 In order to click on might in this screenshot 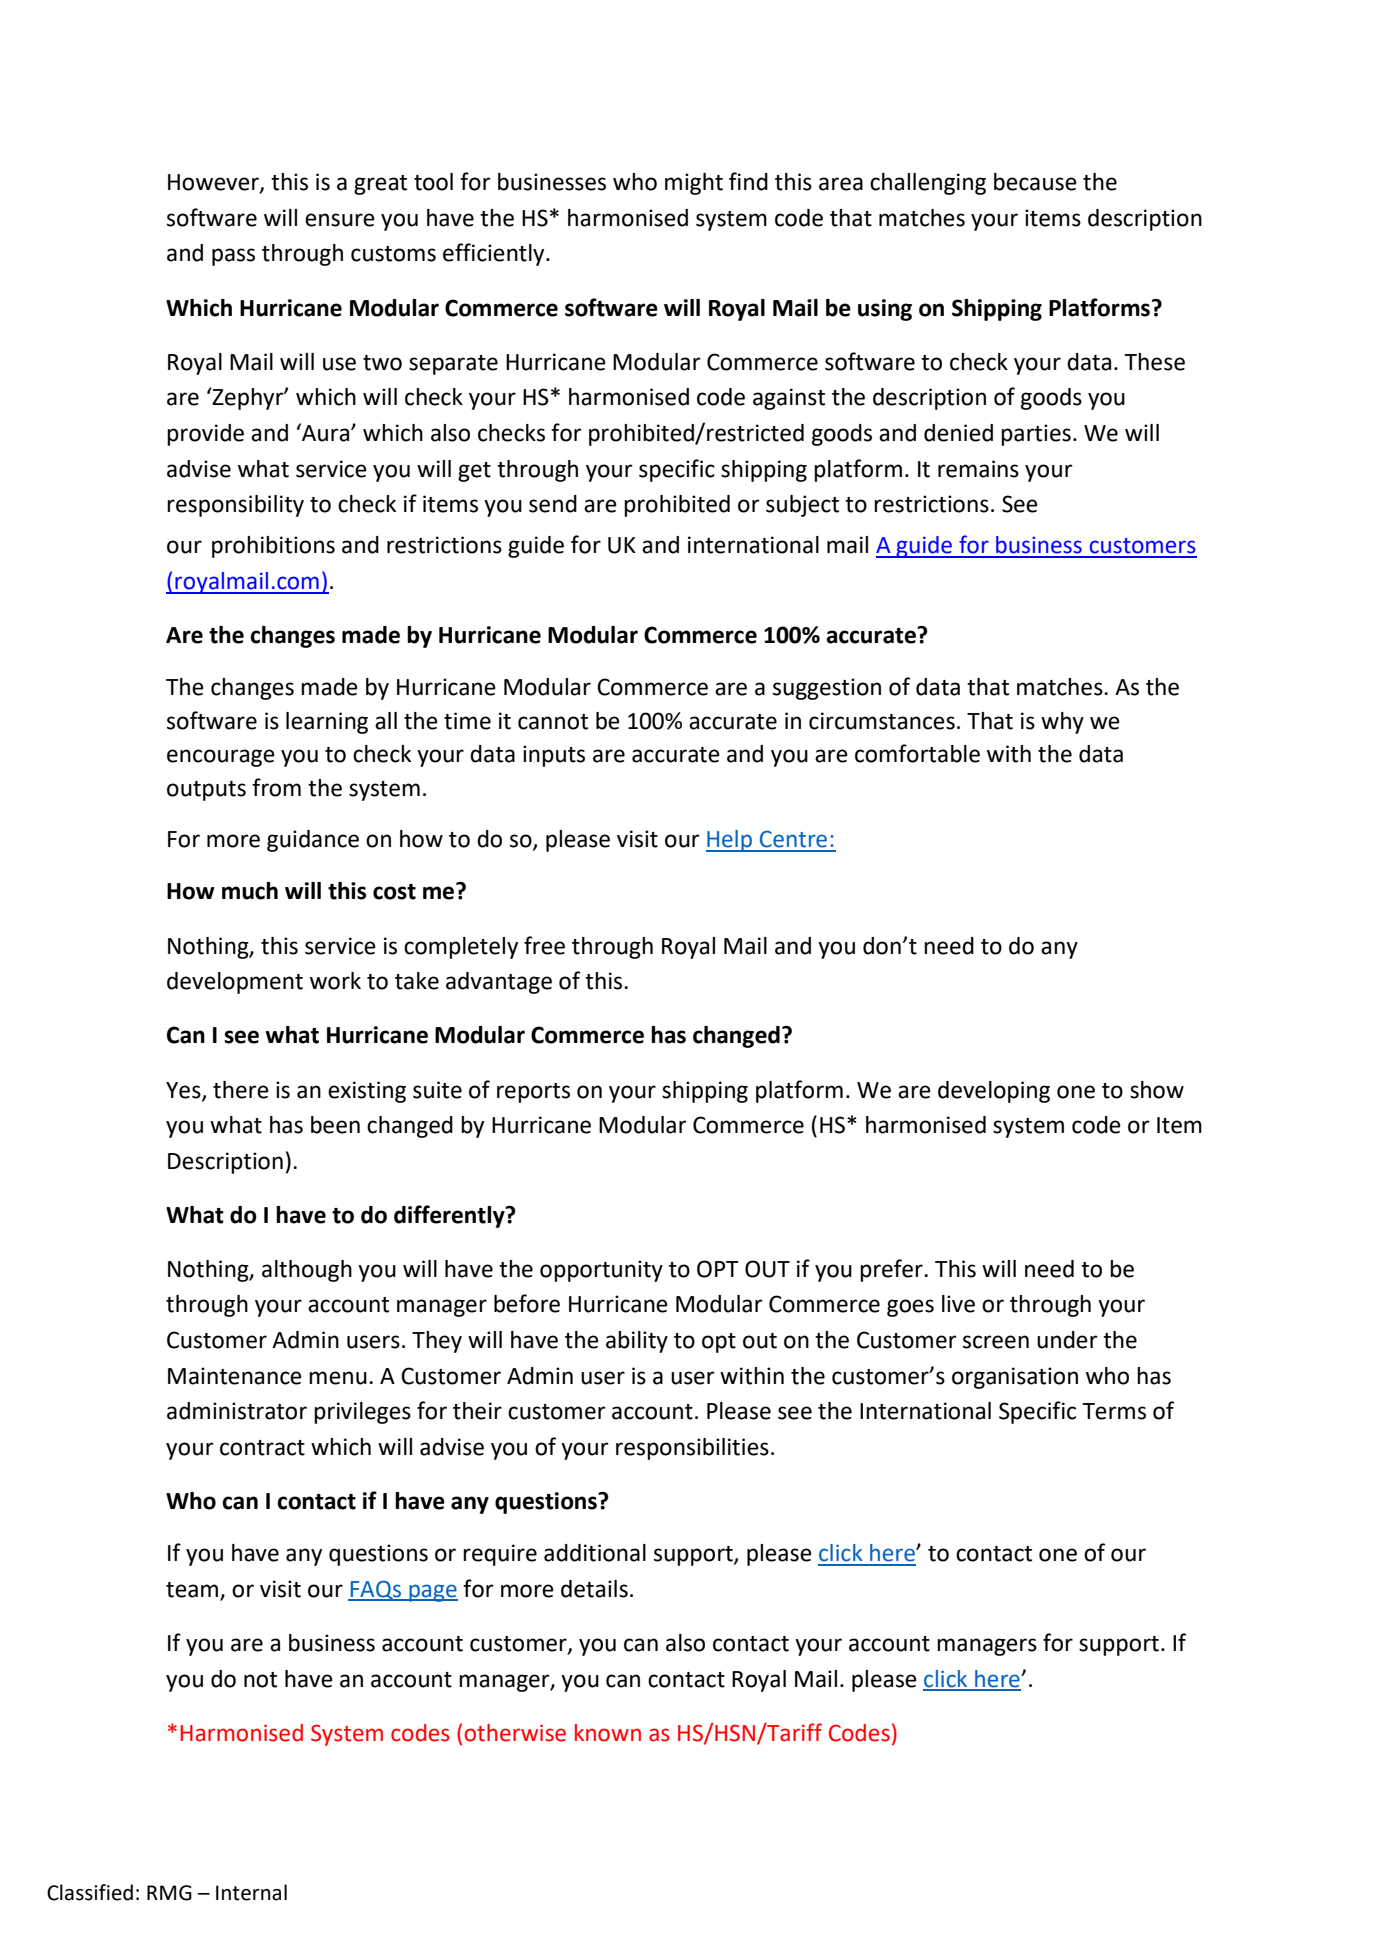, I will do `click(694, 184)`.
